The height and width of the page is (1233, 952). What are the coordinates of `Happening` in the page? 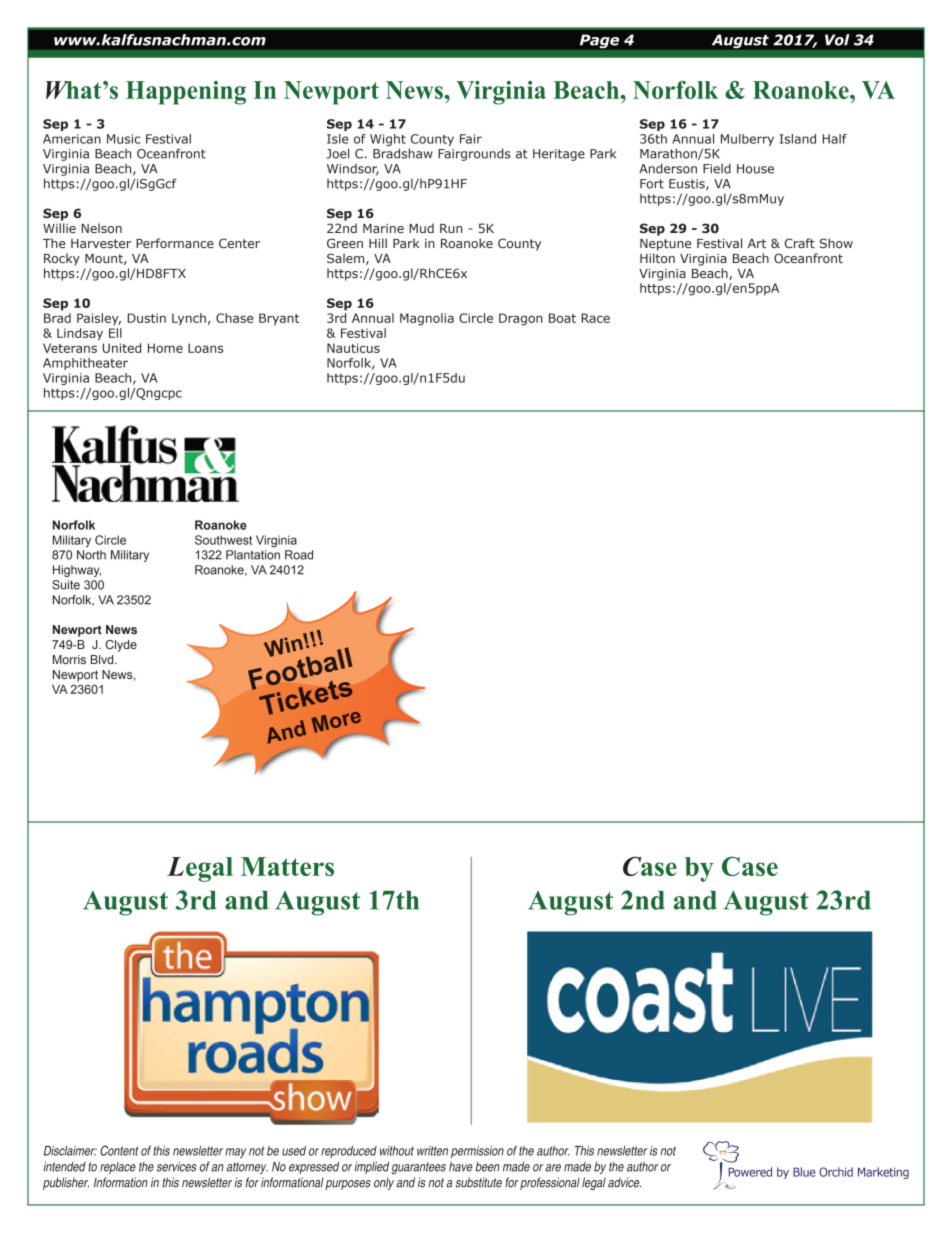 It's located at (186, 93).
